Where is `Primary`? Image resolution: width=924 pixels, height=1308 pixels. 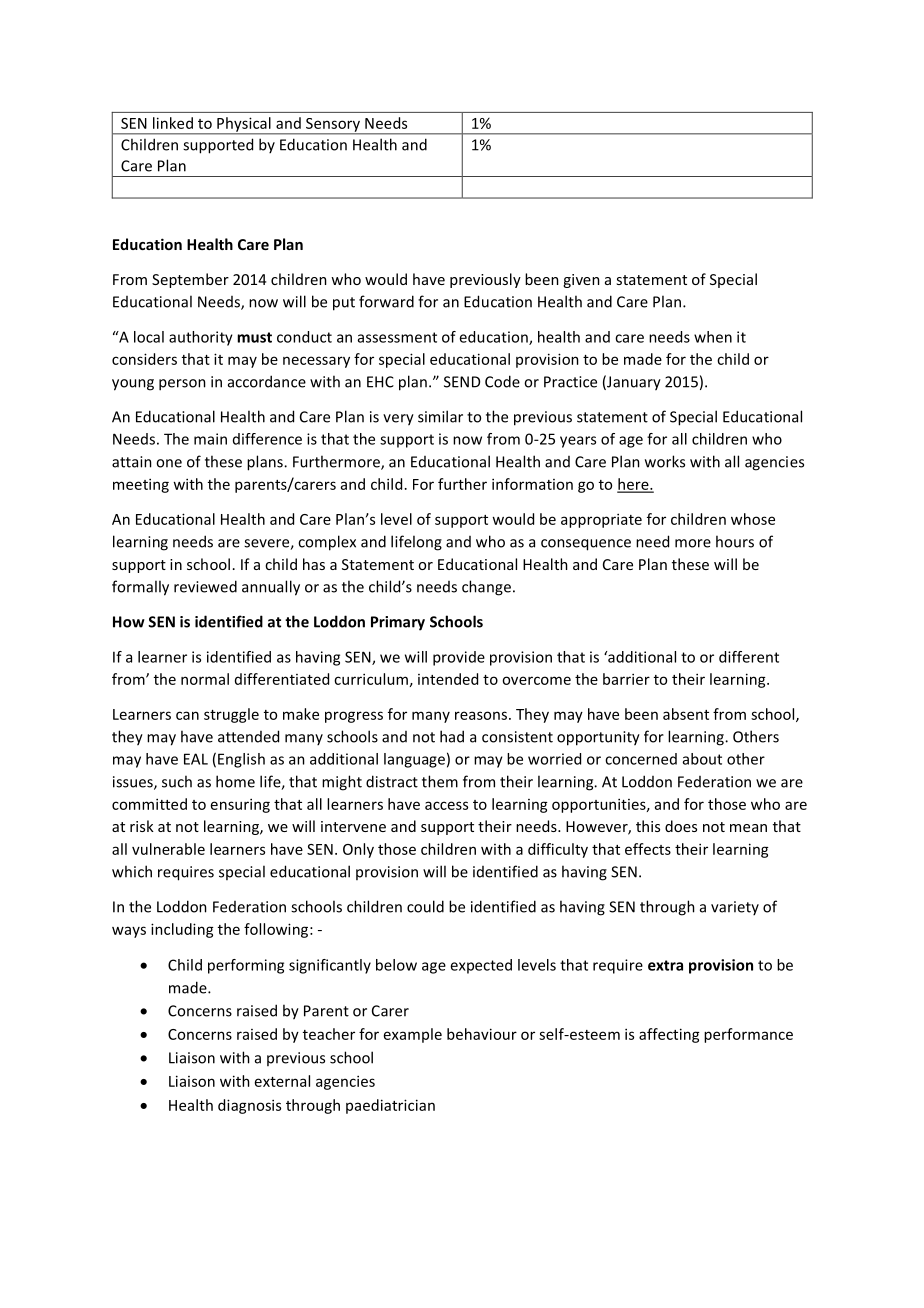
Primary is located at coordinates (398, 623).
